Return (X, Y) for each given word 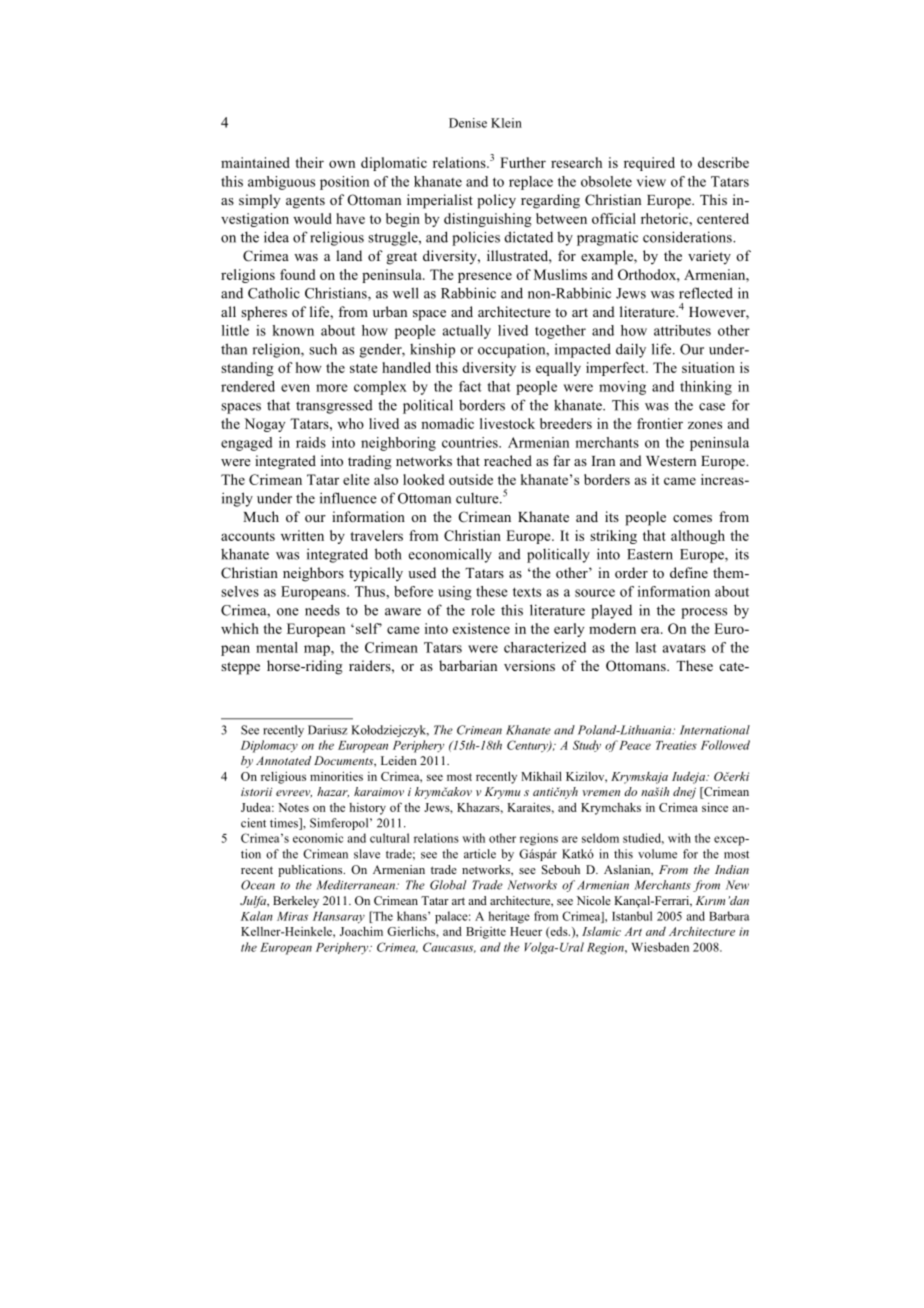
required (649, 164)
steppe (240, 668)
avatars (684, 648)
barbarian (468, 665)
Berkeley (296, 902)
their (309, 162)
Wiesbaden (660, 947)
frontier (660, 423)
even (295, 388)
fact (470, 386)
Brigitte (486, 933)
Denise (468, 123)
